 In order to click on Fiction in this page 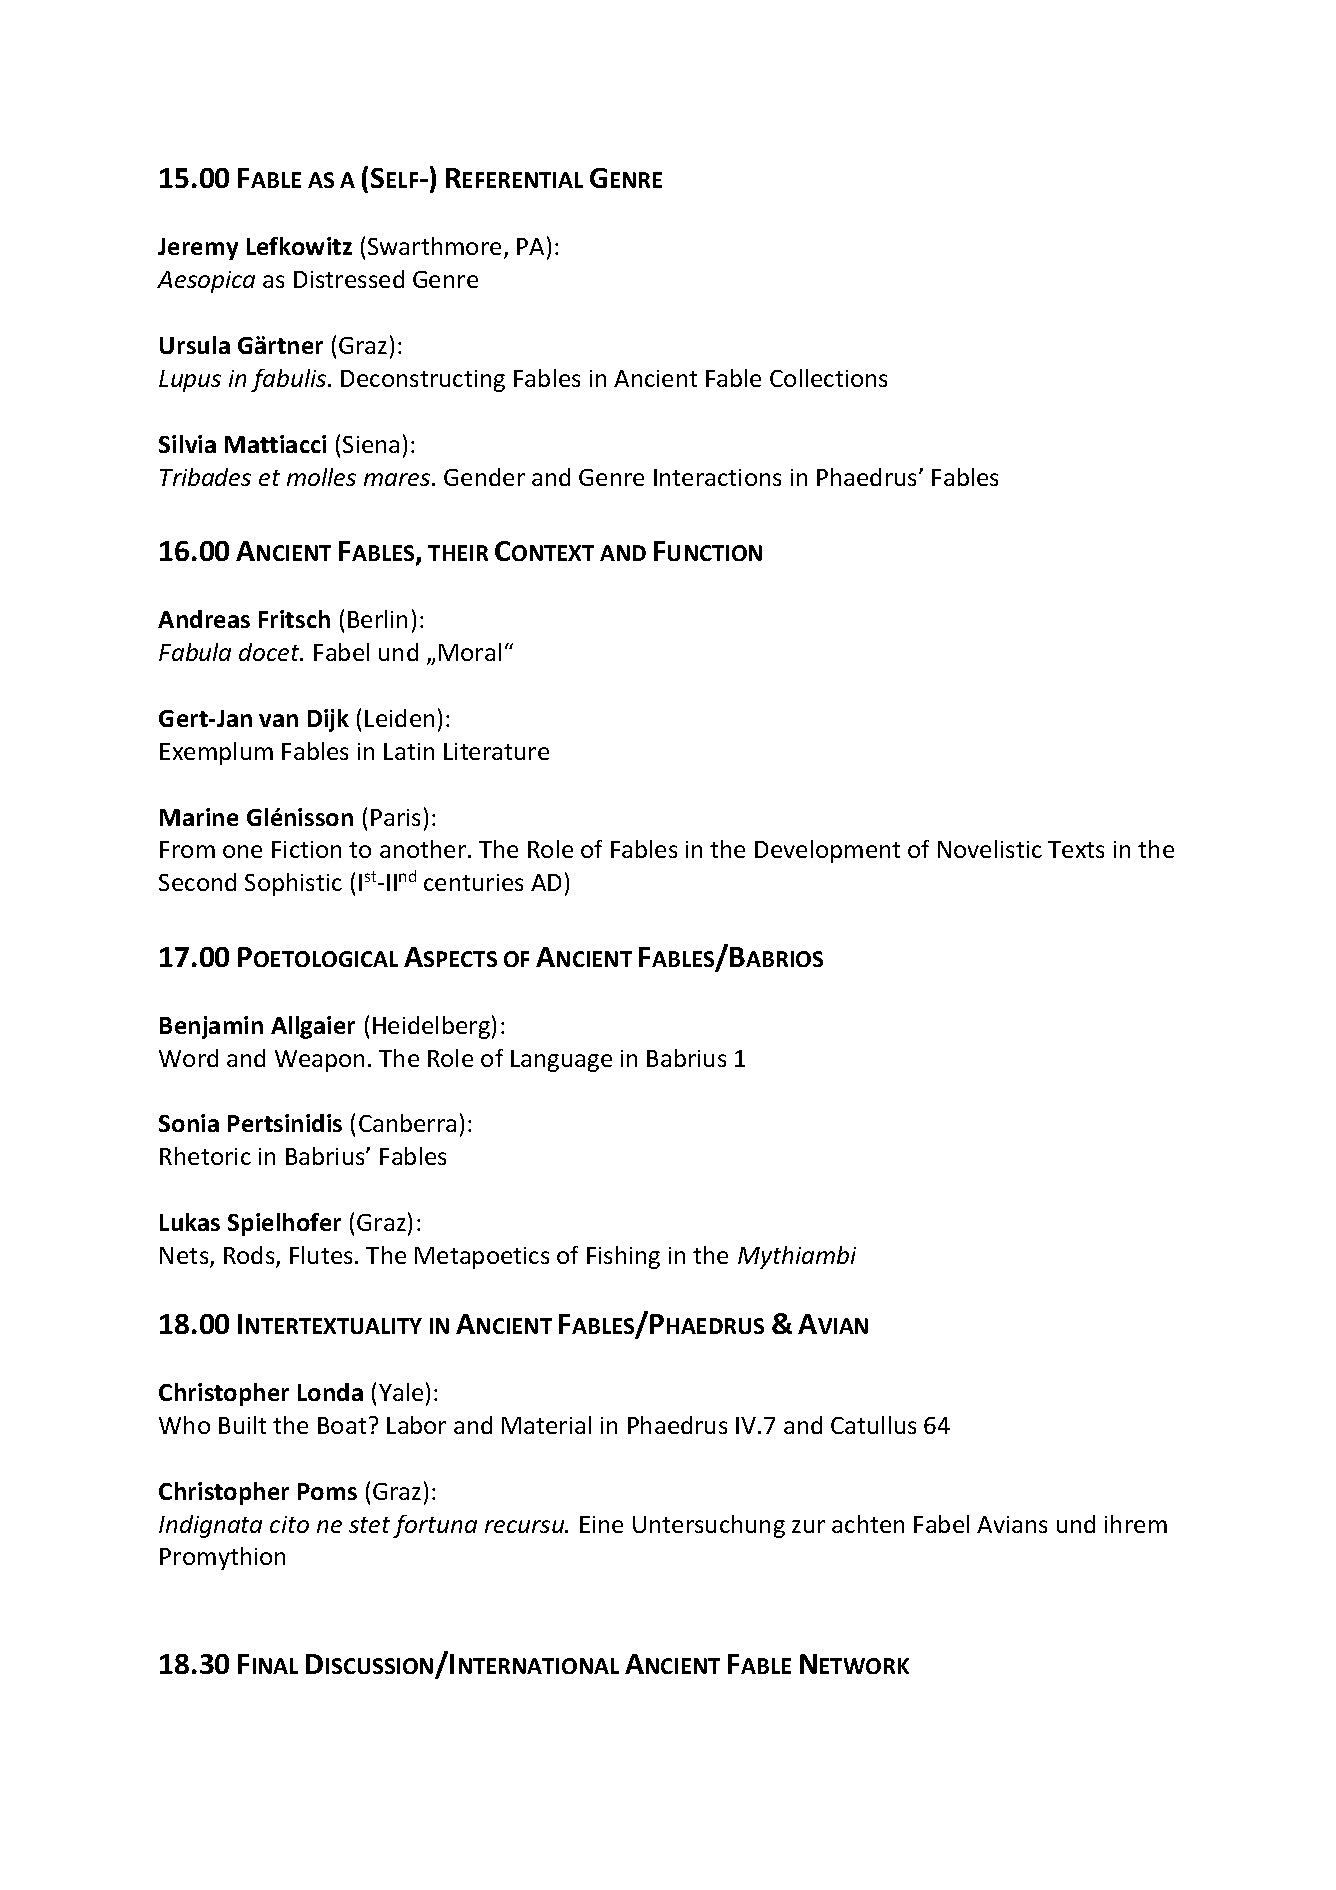, I will do `click(306, 849)`.
